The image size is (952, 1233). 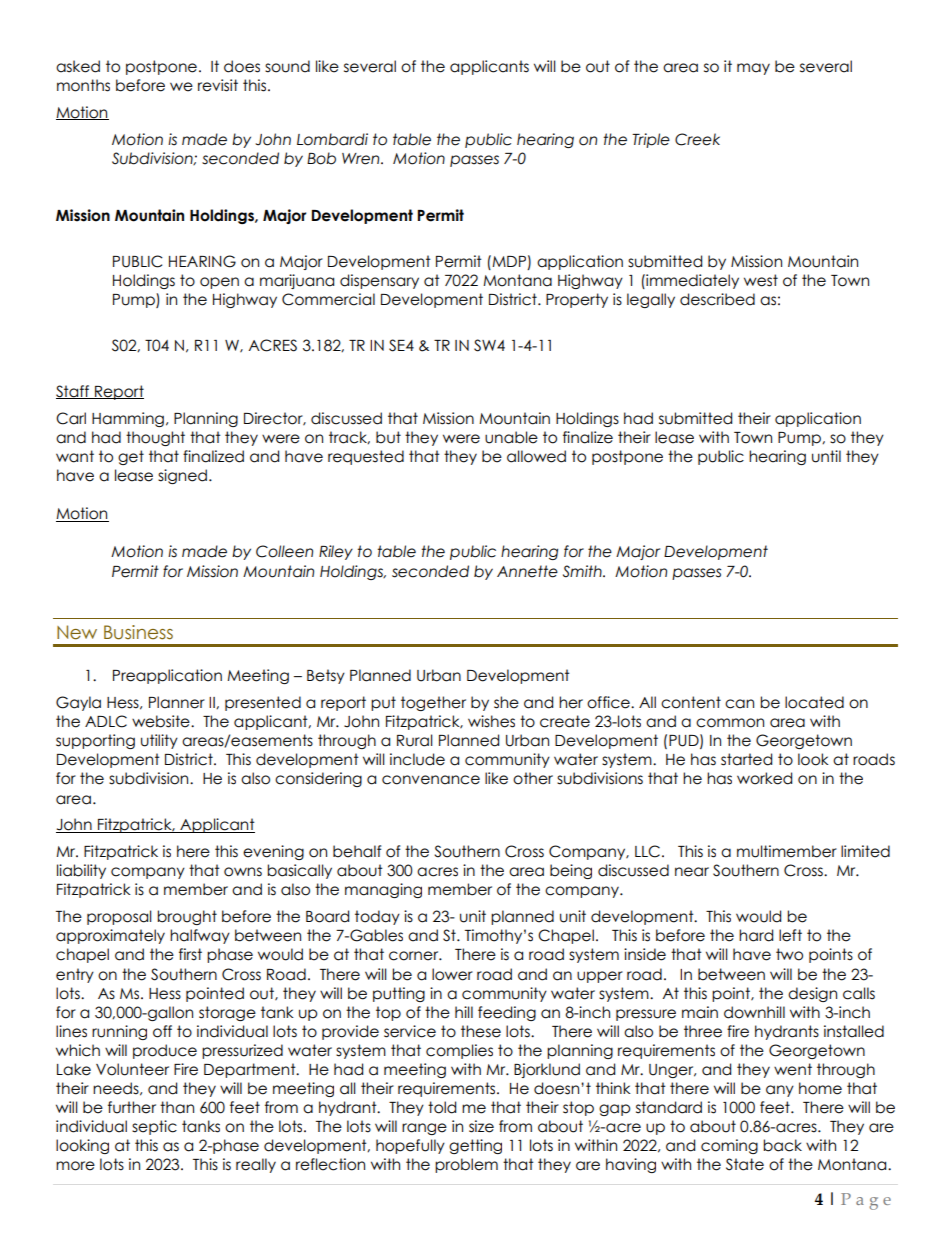 I want to click on until, so click(x=826, y=456).
